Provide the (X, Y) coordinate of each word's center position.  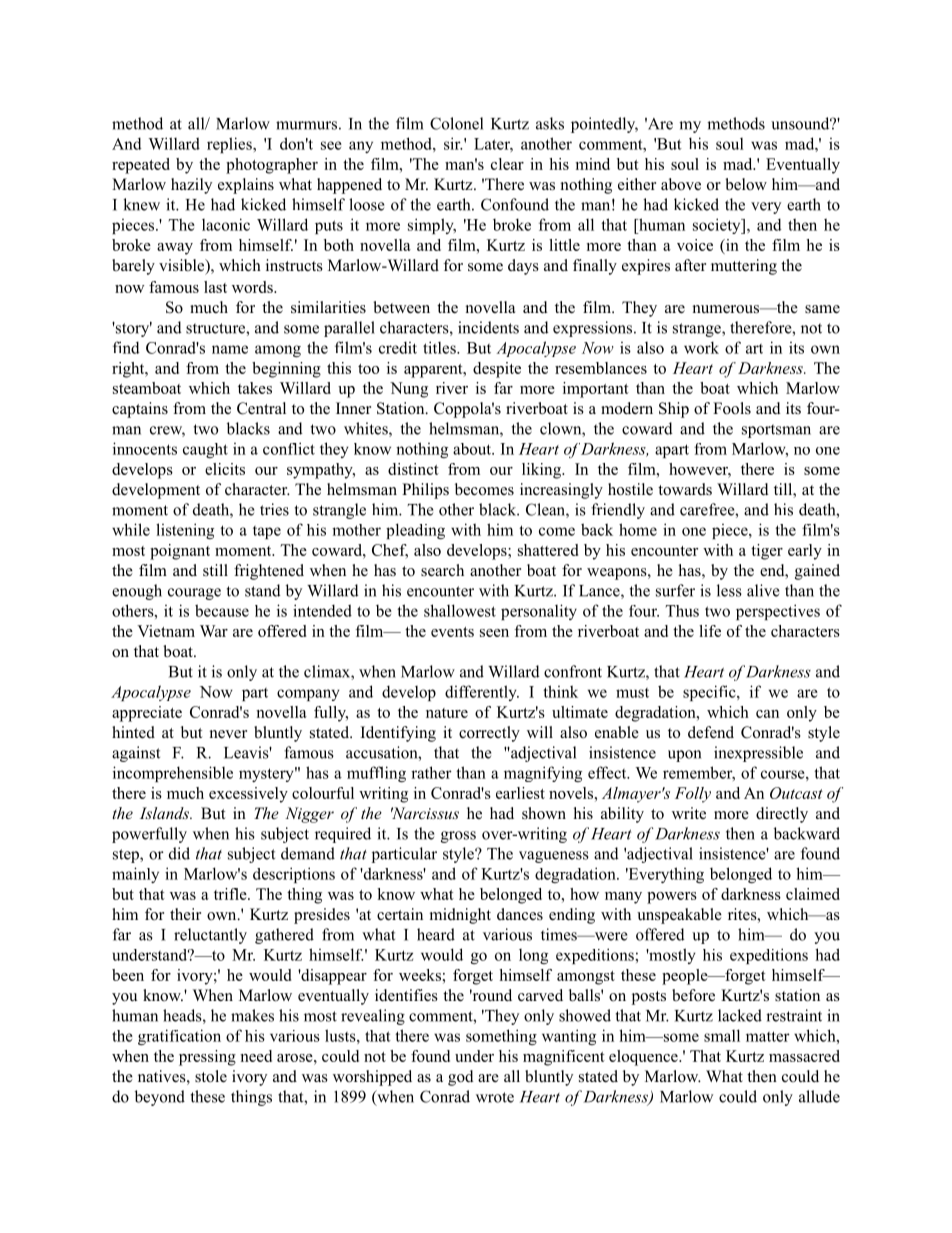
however (700, 470)
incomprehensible (173, 774)
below (746, 184)
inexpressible (758, 754)
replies (230, 145)
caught (205, 450)
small (722, 1035)
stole (211, 1076)
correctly (489, 734)
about (473, 449)
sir (453, 143)
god (461, 1078)
